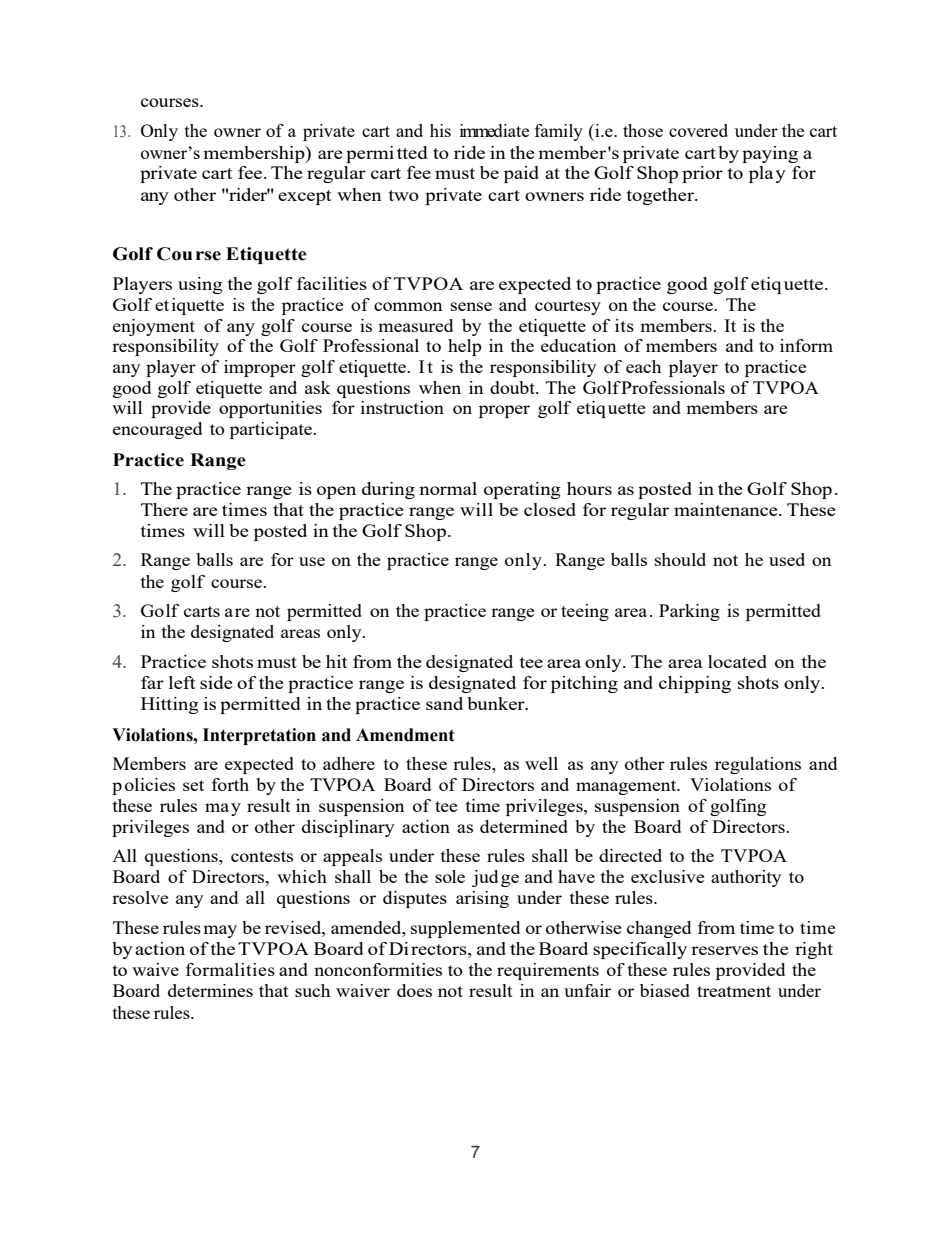 Image resolution: width=952 pixels, height=1233 pixels. I want to click on except, so click(305, 197).
